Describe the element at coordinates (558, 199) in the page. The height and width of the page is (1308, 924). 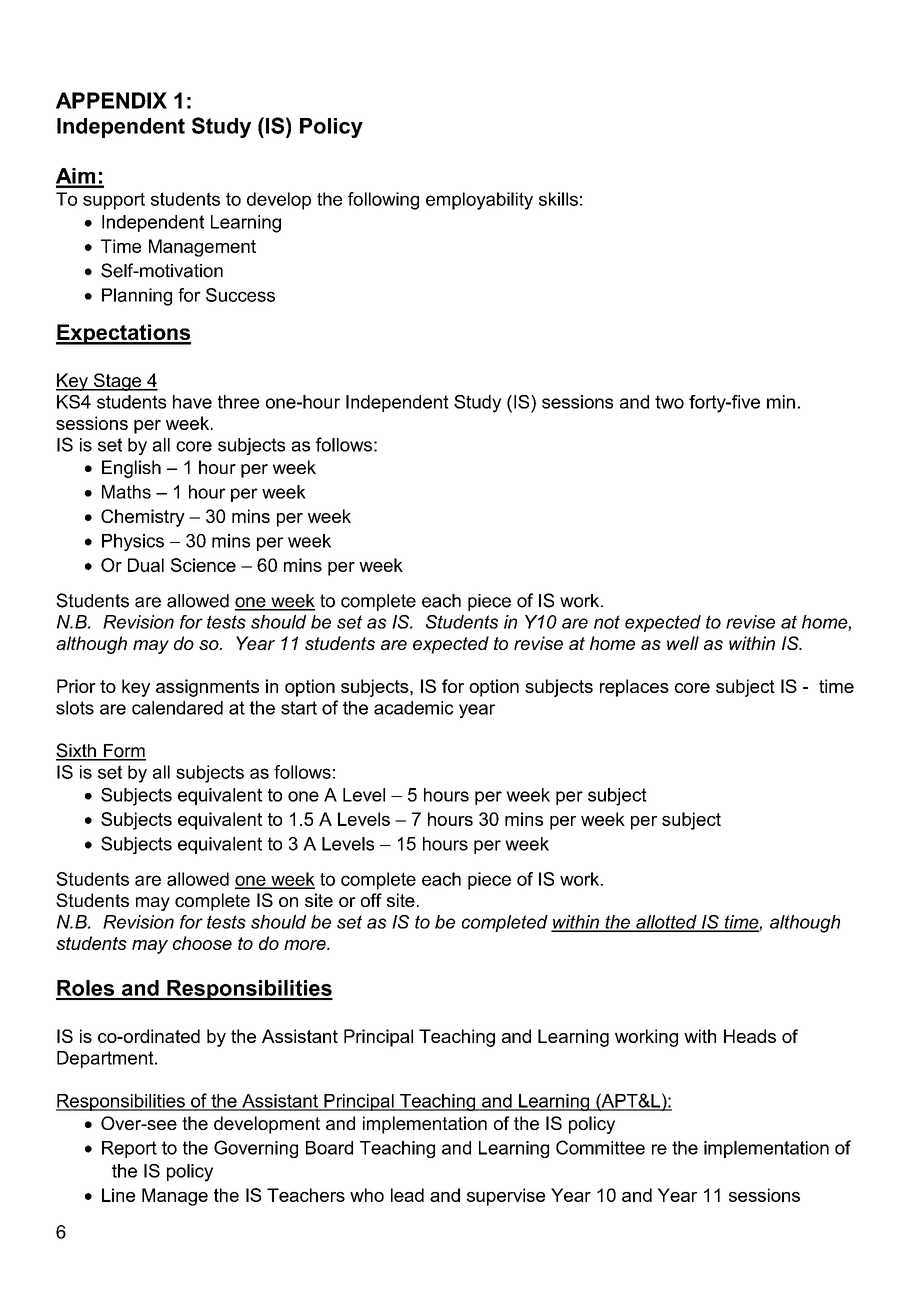
I see `skills` at that location.
